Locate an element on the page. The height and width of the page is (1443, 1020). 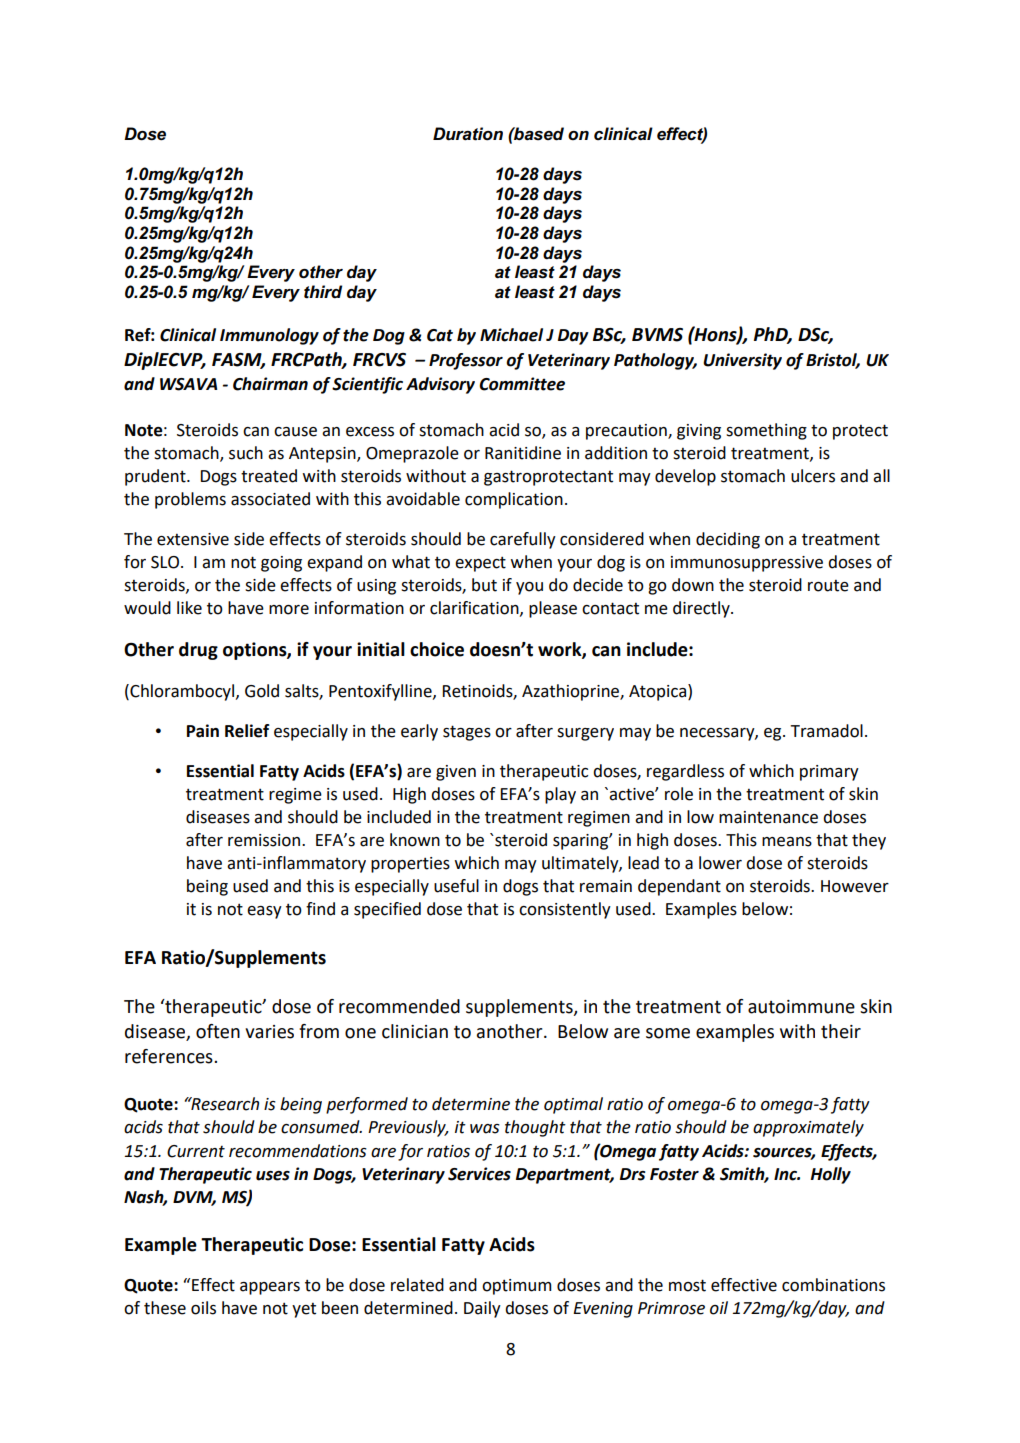
route is located at coordinates (828, 586).
